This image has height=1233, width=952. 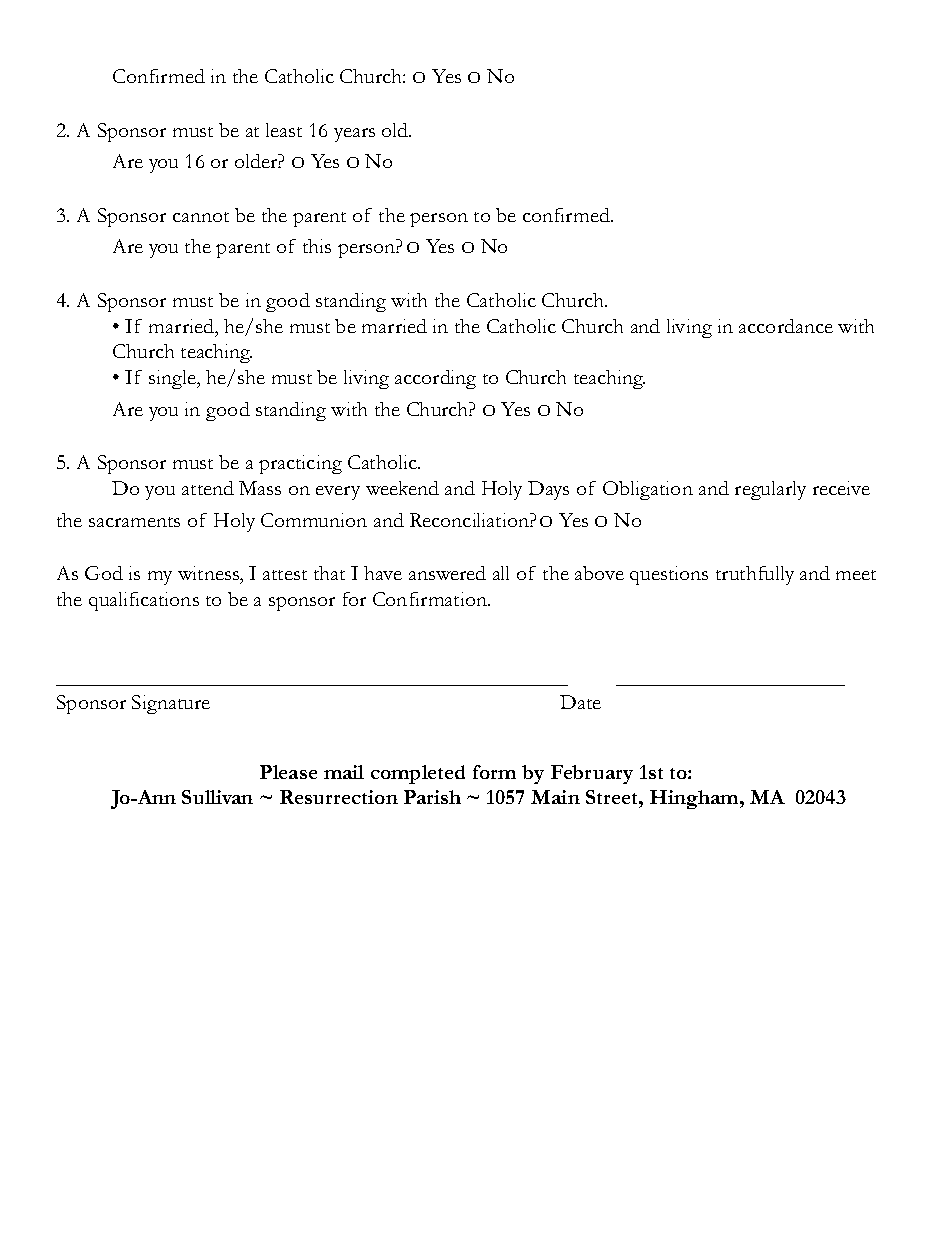 What do you see at coordinates (548, 490) in the image?
I see `Days` at bounding box center [548, 490].
